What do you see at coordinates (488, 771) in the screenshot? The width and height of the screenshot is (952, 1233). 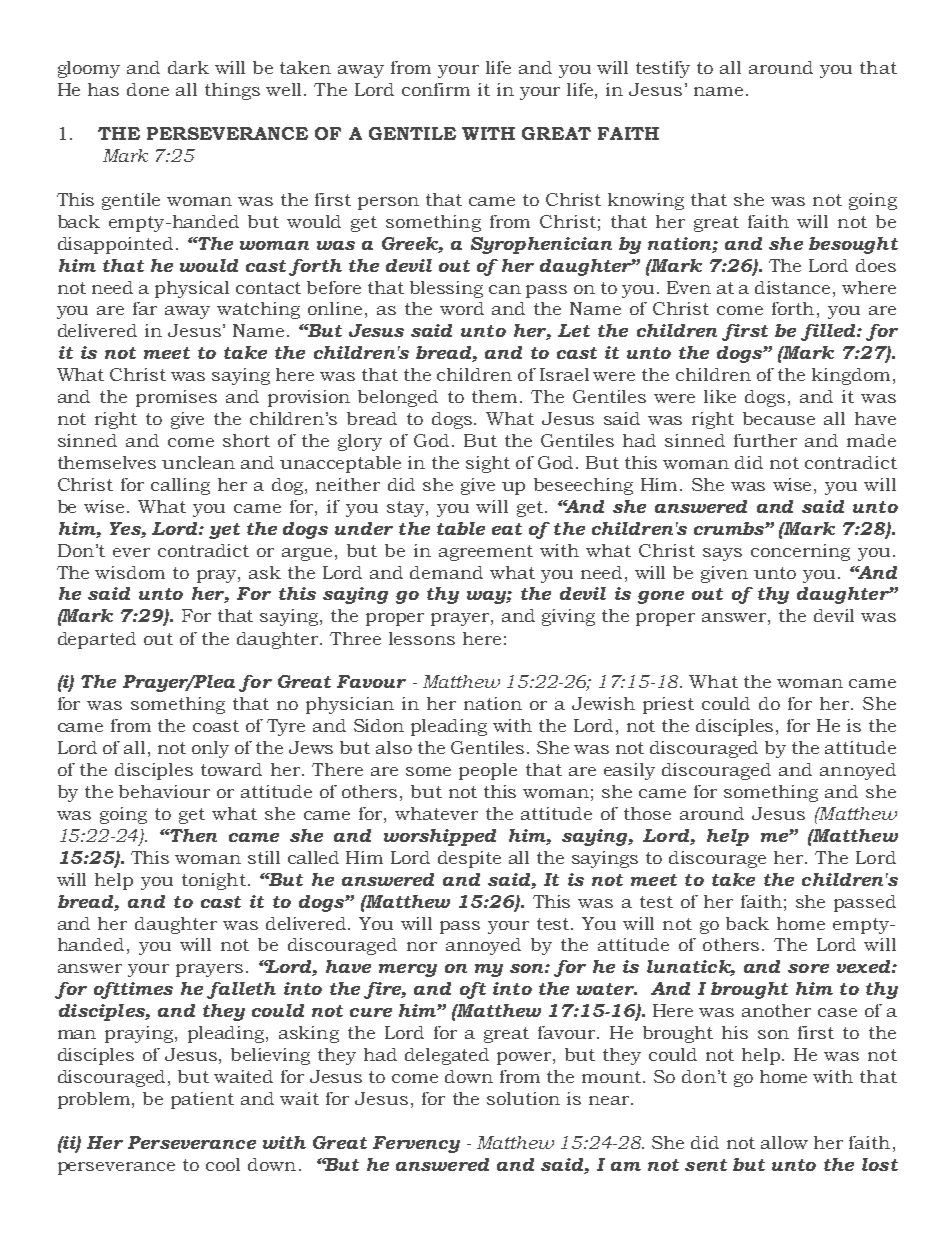 I see `people` at bounding box center [488, 771].
